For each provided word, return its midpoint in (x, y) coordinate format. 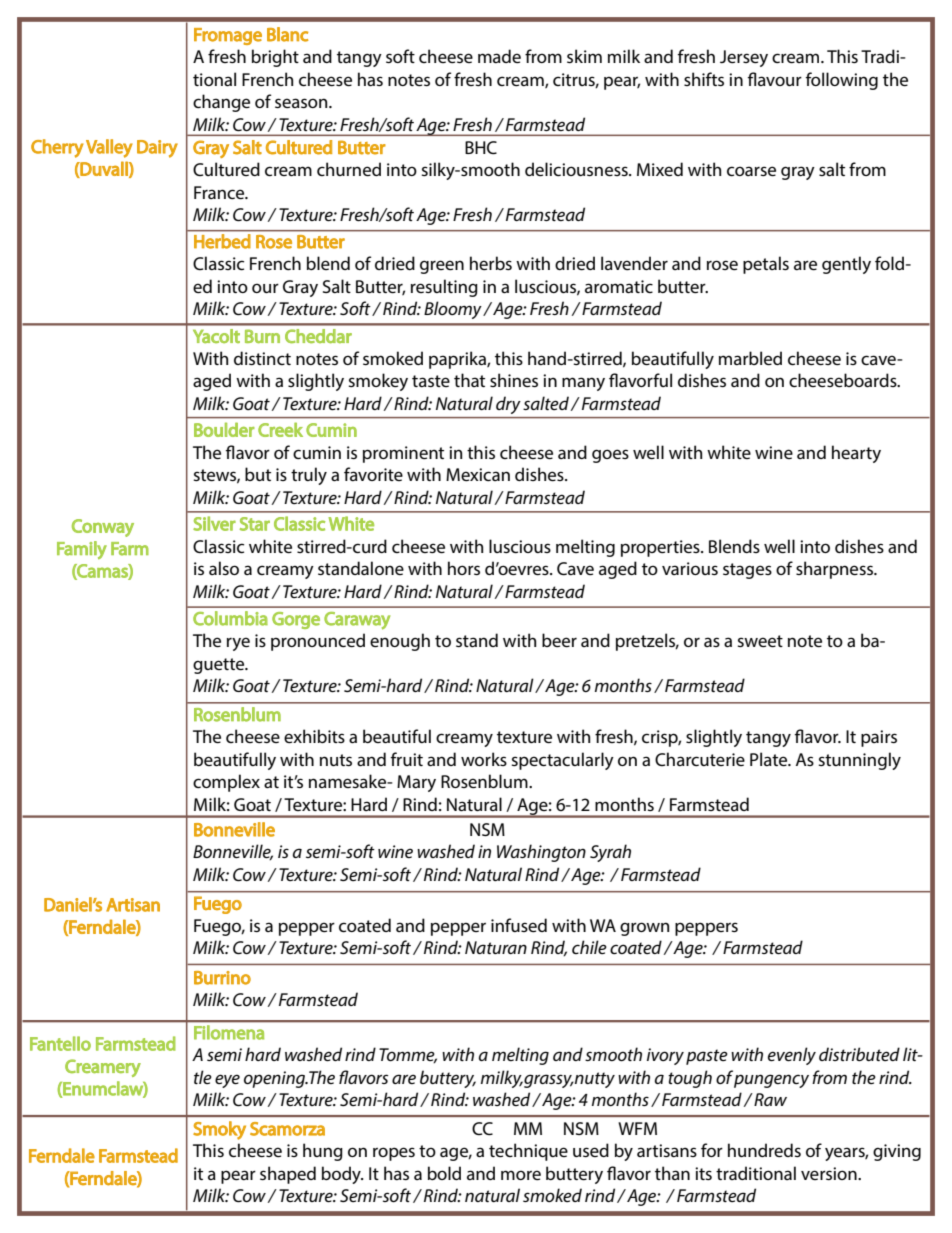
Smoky (219, 1130)
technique (528, 1152)
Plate (770, 759)
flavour (775, 79)
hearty (856, 454)
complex (226, 783)
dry (508, 405)
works (484, 759)
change (221, 103)
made (499, 56)
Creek (280, 429)
